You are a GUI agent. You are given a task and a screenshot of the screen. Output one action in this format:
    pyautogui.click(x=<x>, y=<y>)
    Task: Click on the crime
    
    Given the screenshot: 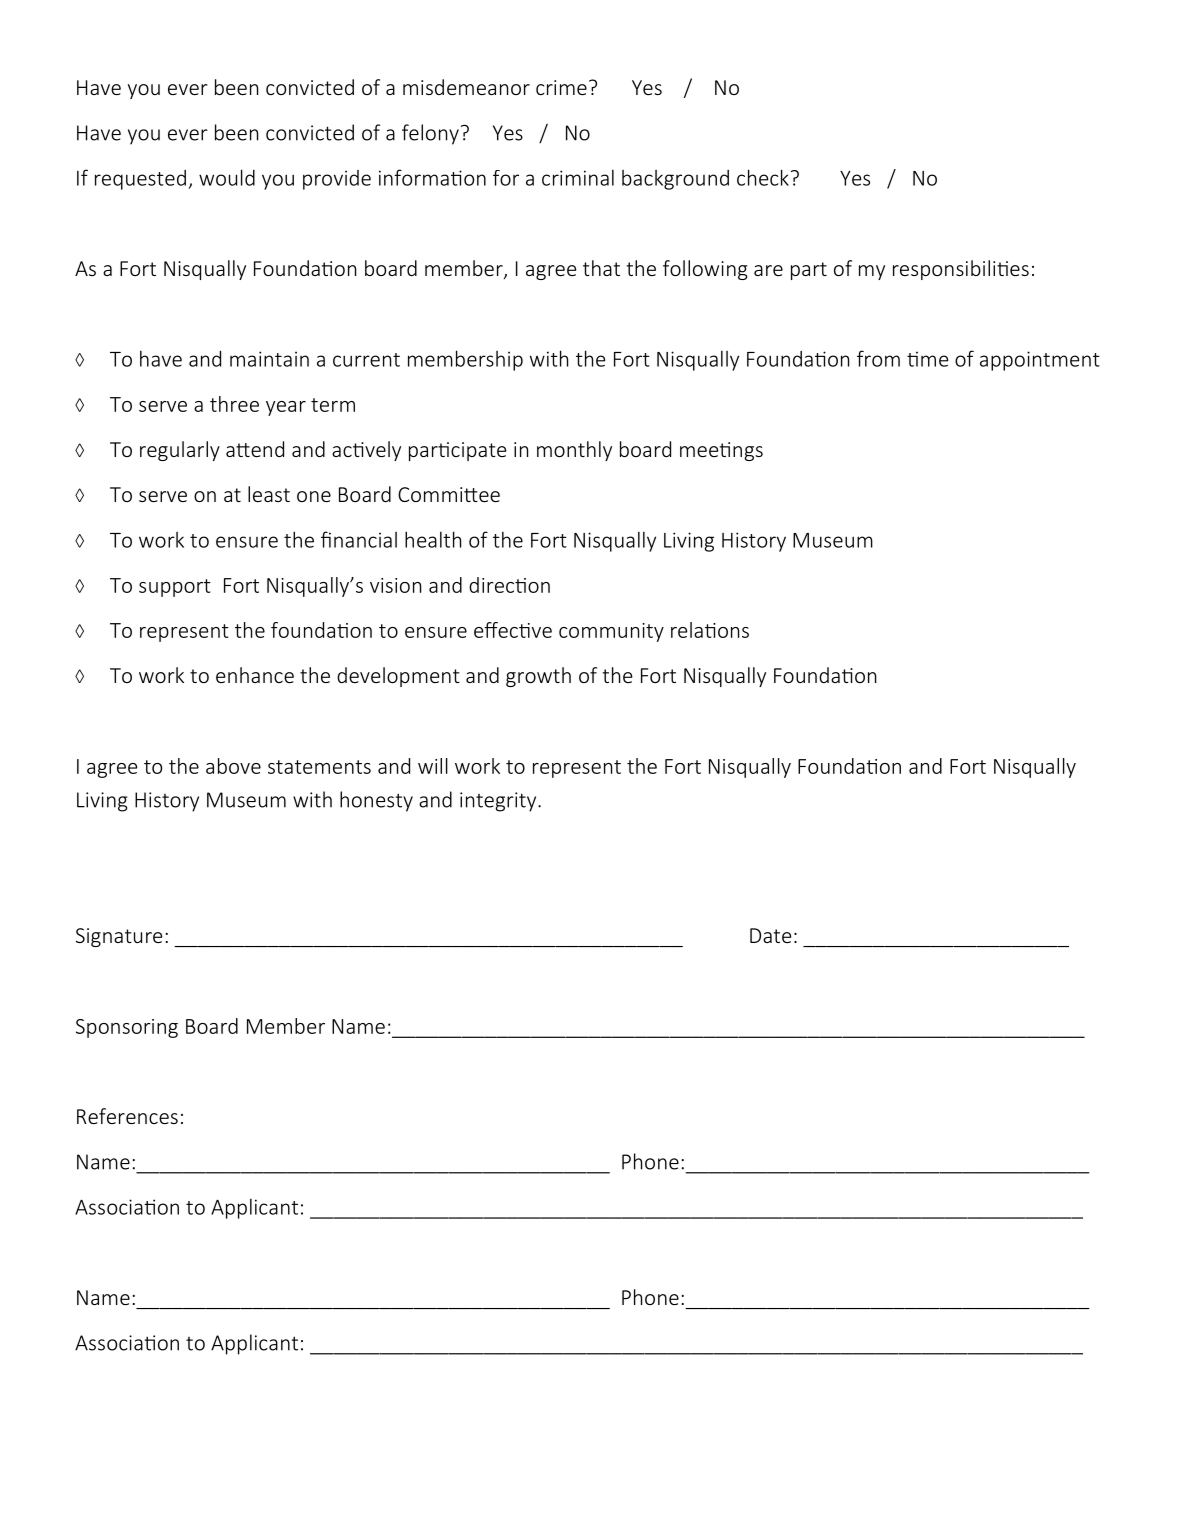 What is the action you would take?
    pyautogui.click(x=561, y=87)
